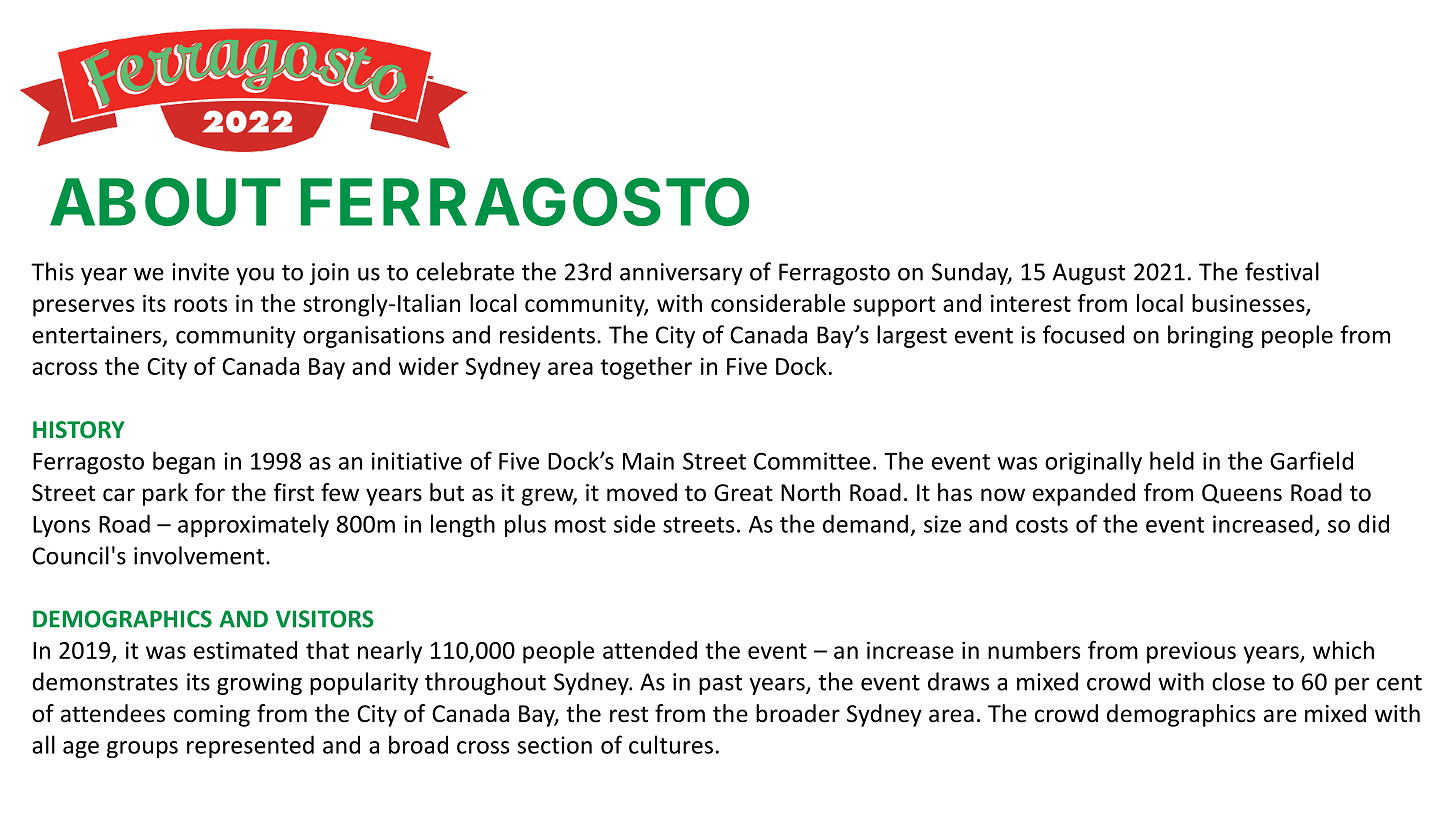 This screenshot has width=1456, height=819. What do you see at coordinates (1282, 271) in the screenshot?
I see `festival` at bounding box center [1282, 271].
